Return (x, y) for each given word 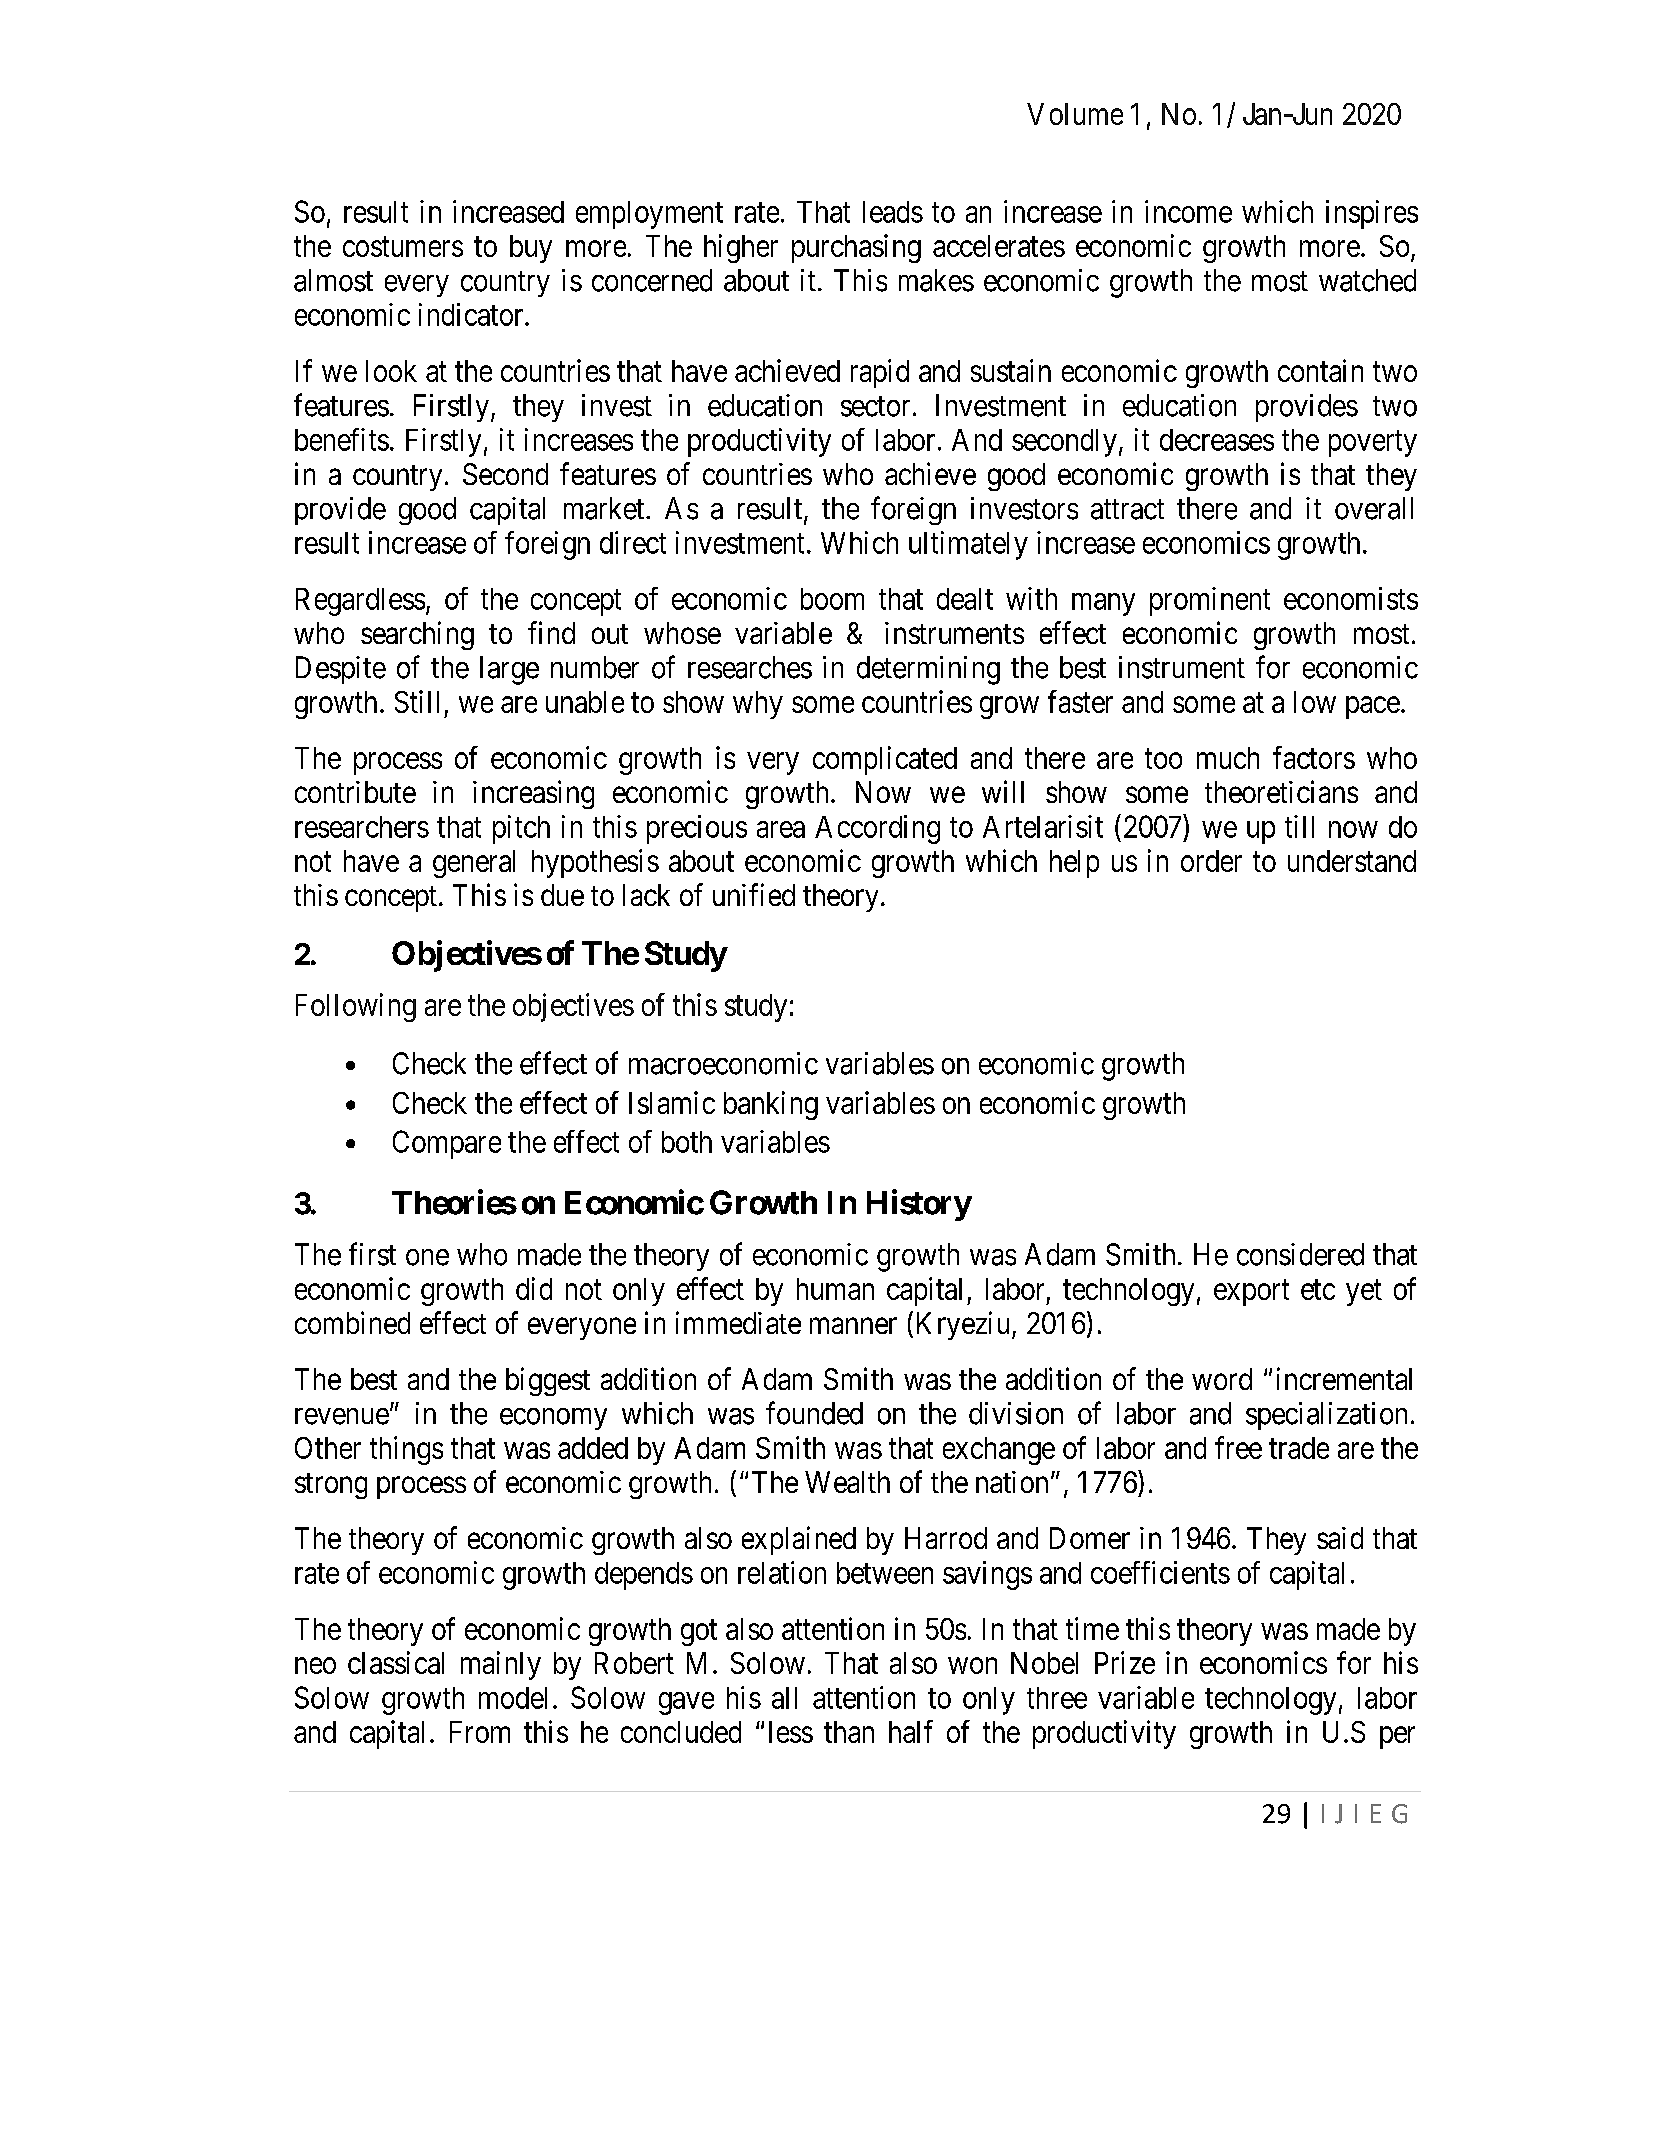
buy (531, 249)
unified (754, 894)
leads (893, 212)
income (1188, 211)
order (1211, 861)
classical (396, 1662)
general (474, 864)
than (849, 1732)
